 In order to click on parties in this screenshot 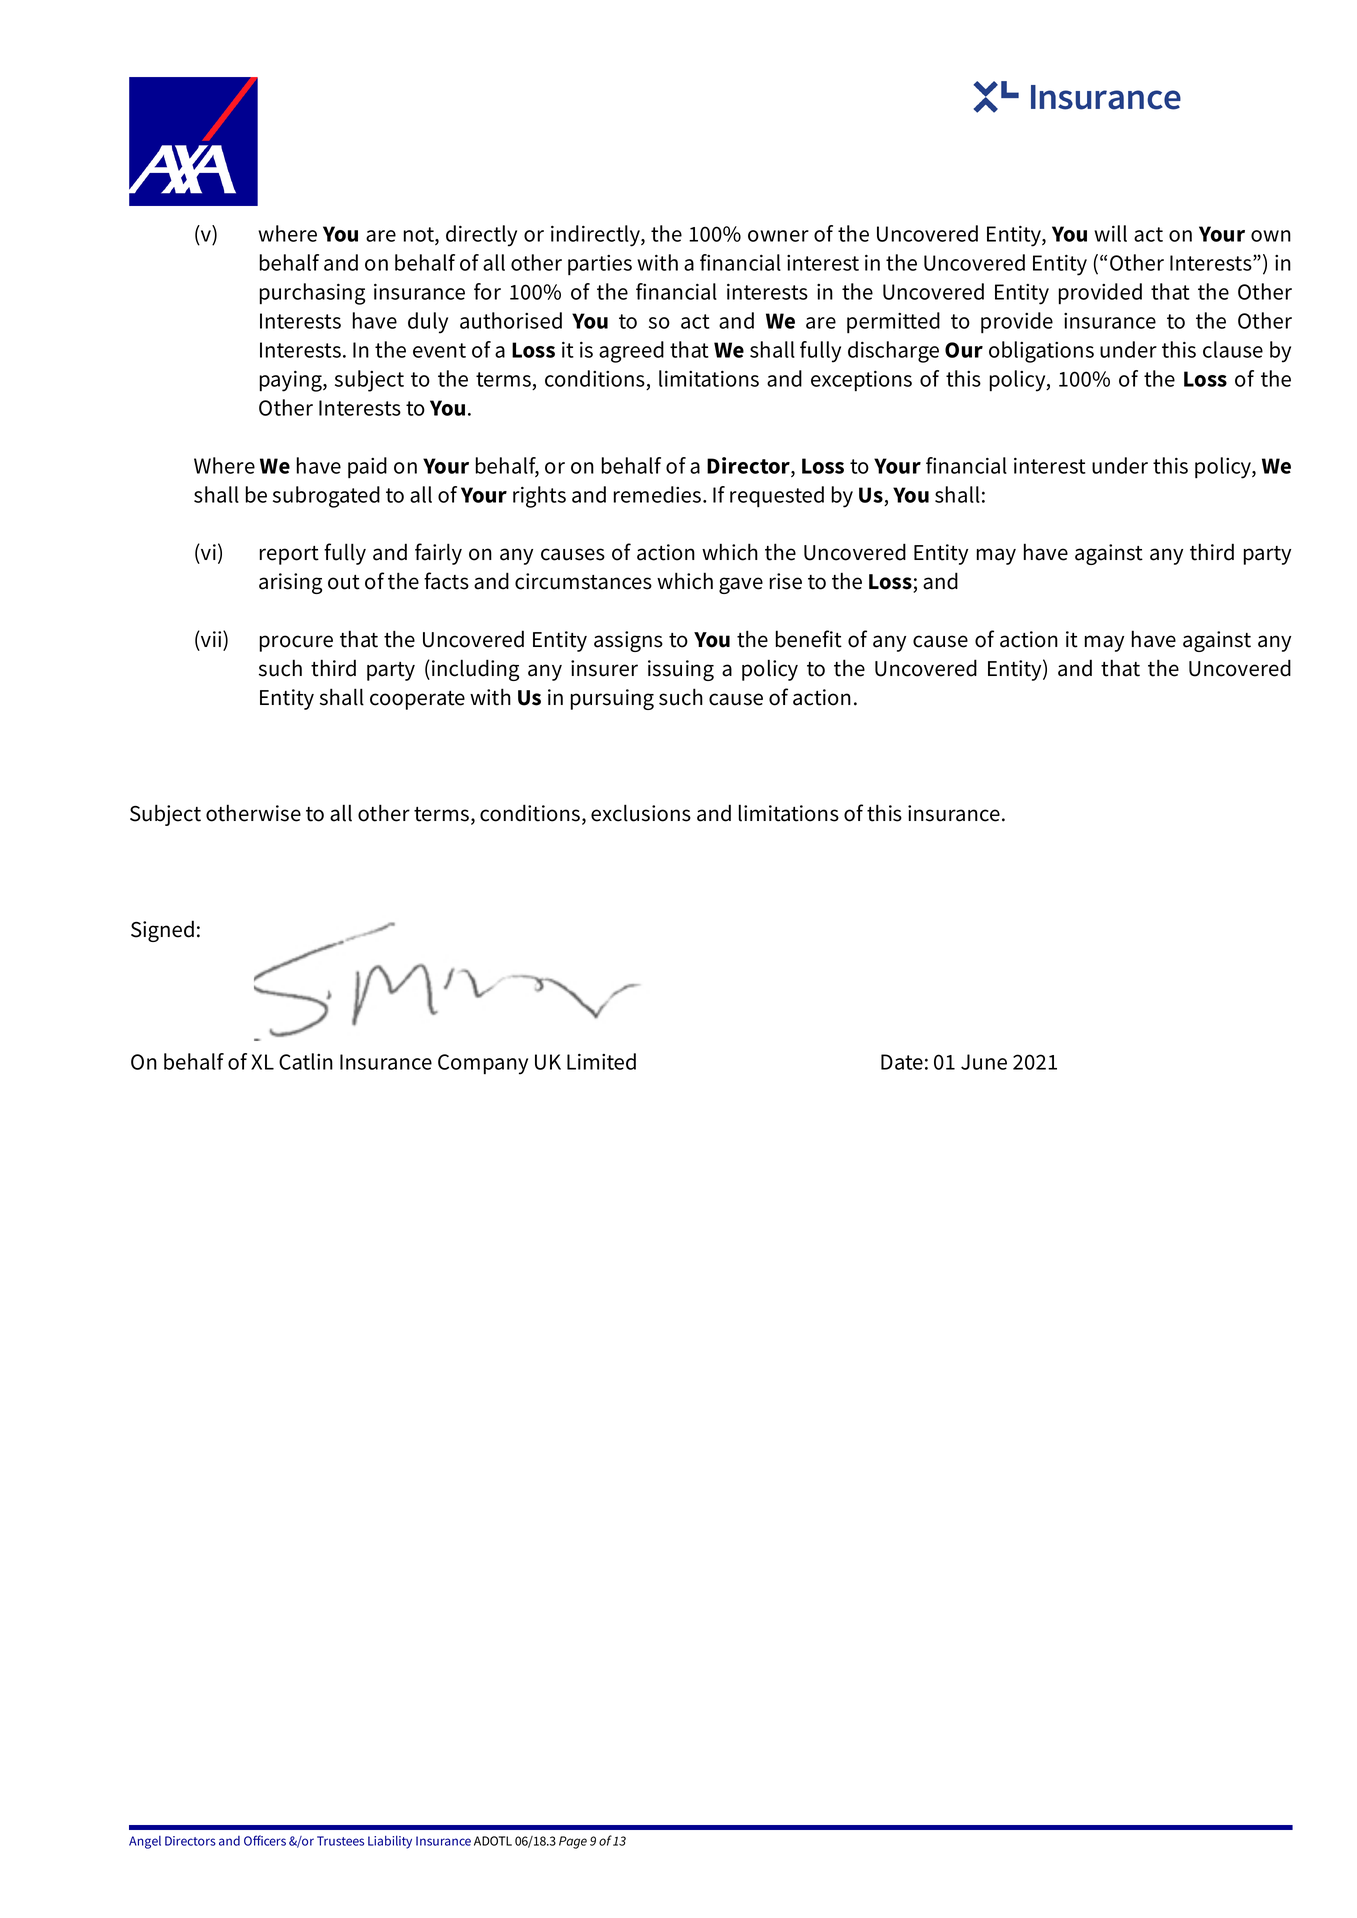, I will do `click(600, 265)`.
